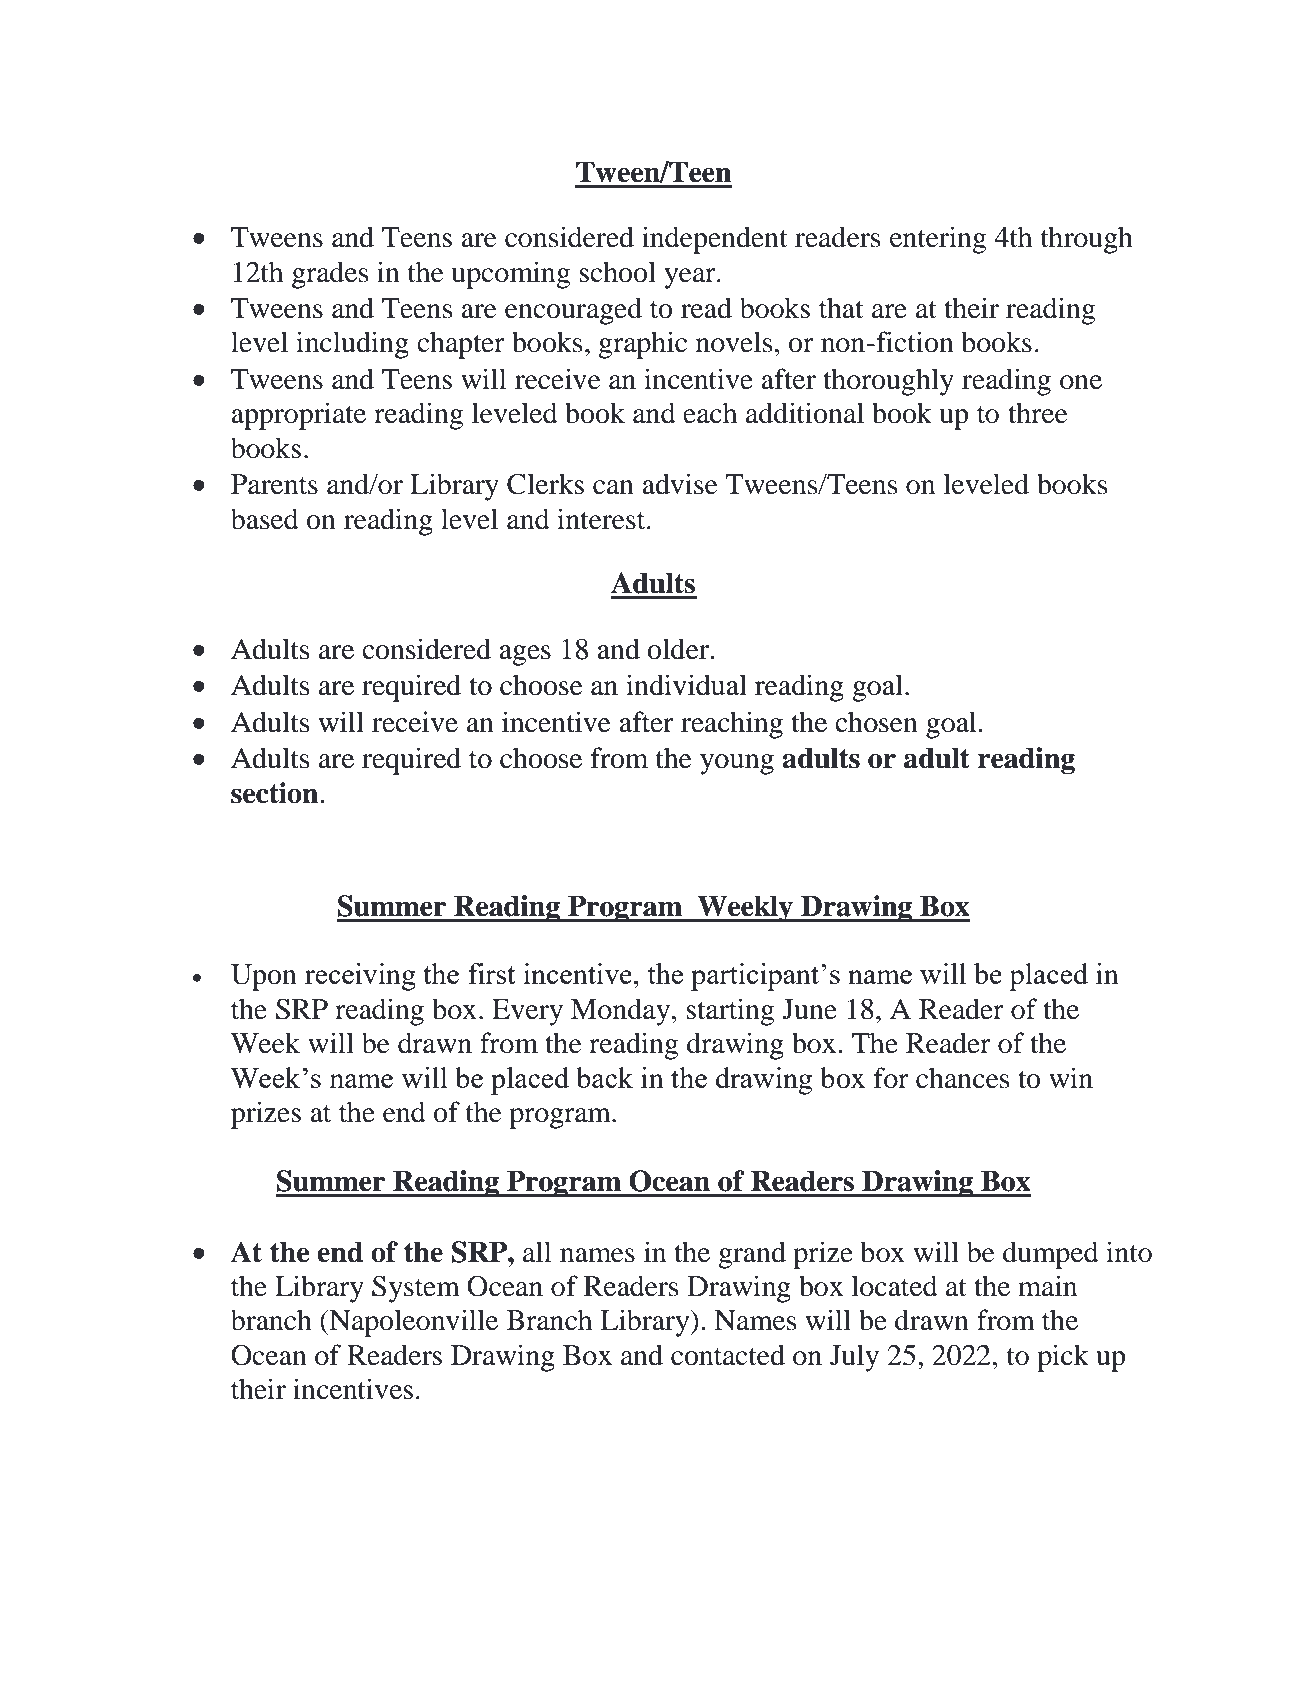 This image has height=1692, width=1307. Describe the element at coordinates (876, 722) in the image. I see `chosen` at that location.
